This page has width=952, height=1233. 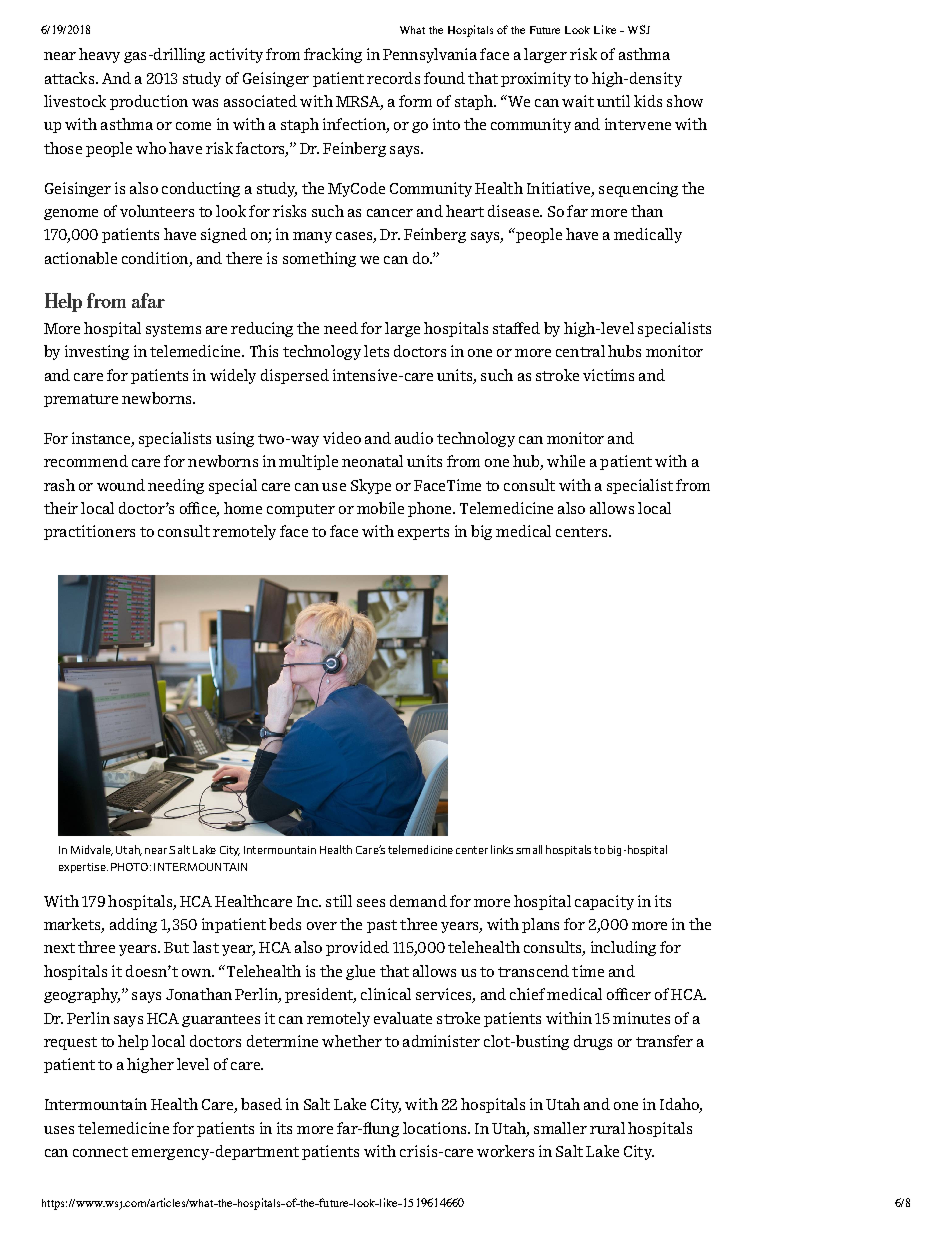 What do you see at coordinates (100, 1152) in the page?
I see `connect` at bounding box center [100, 1152].
